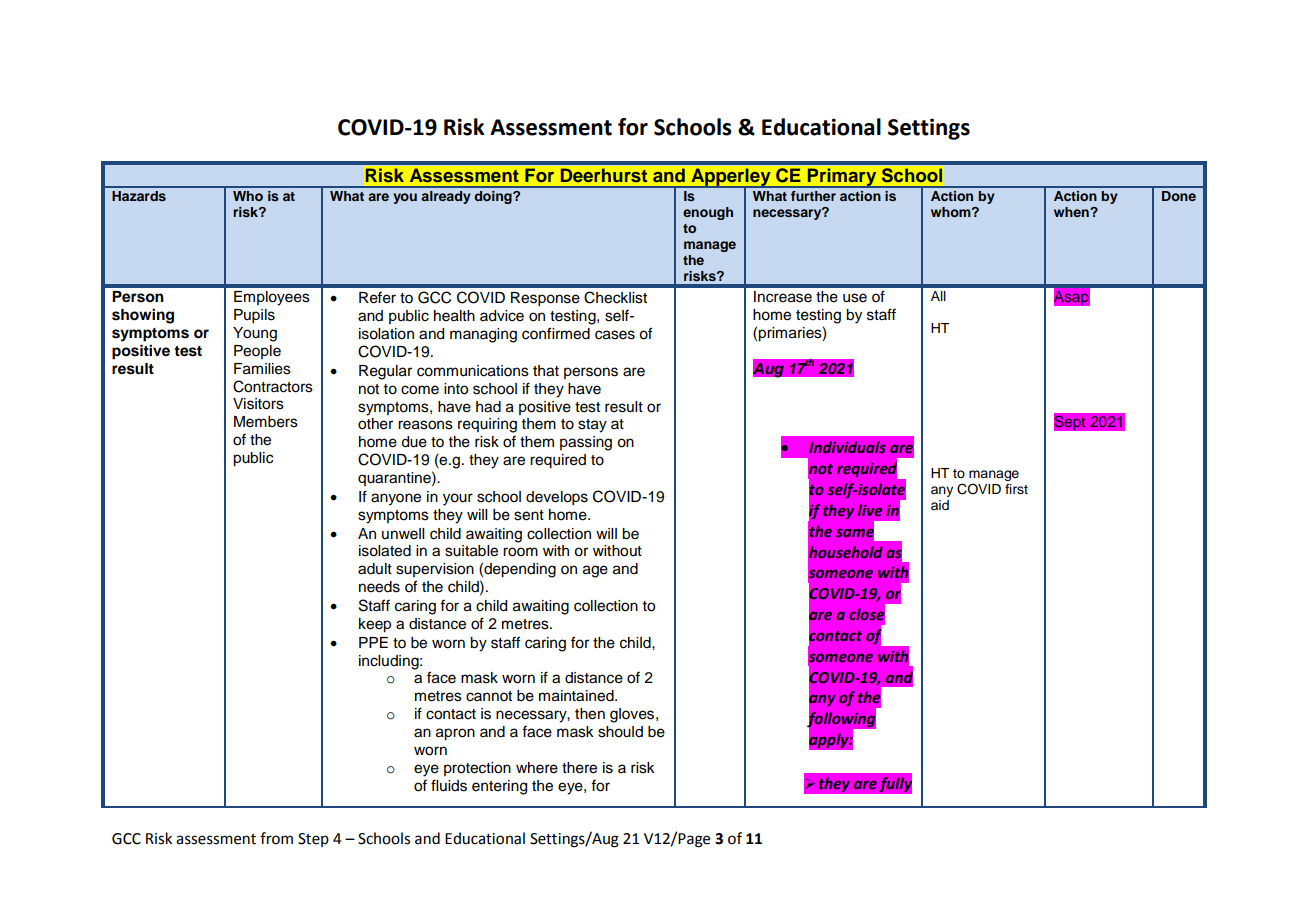 The width and height of the screenshot is (1308, 924). I want to click on from, so click(276, 838).
